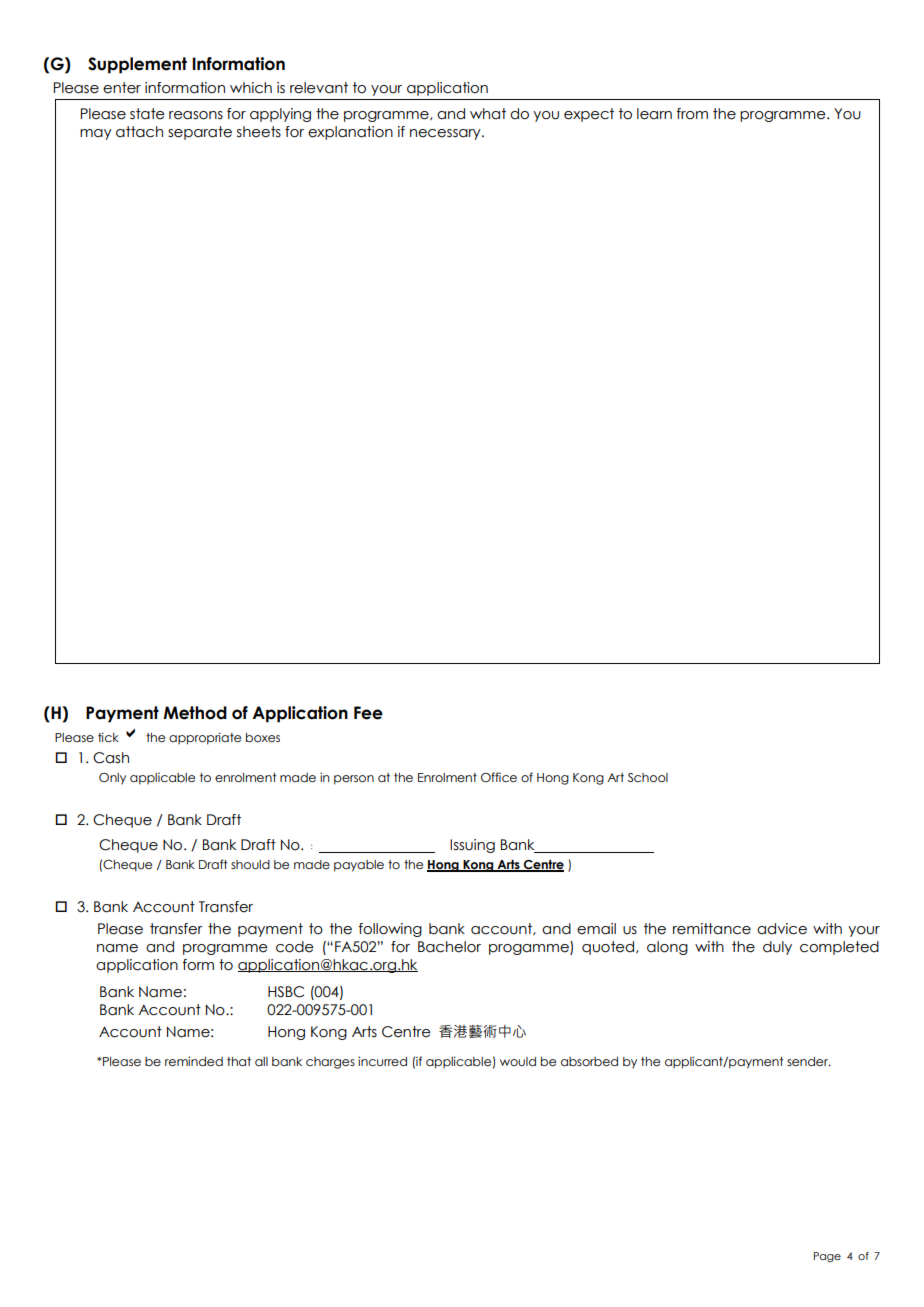  I want to click on School, so click(648, 777).
